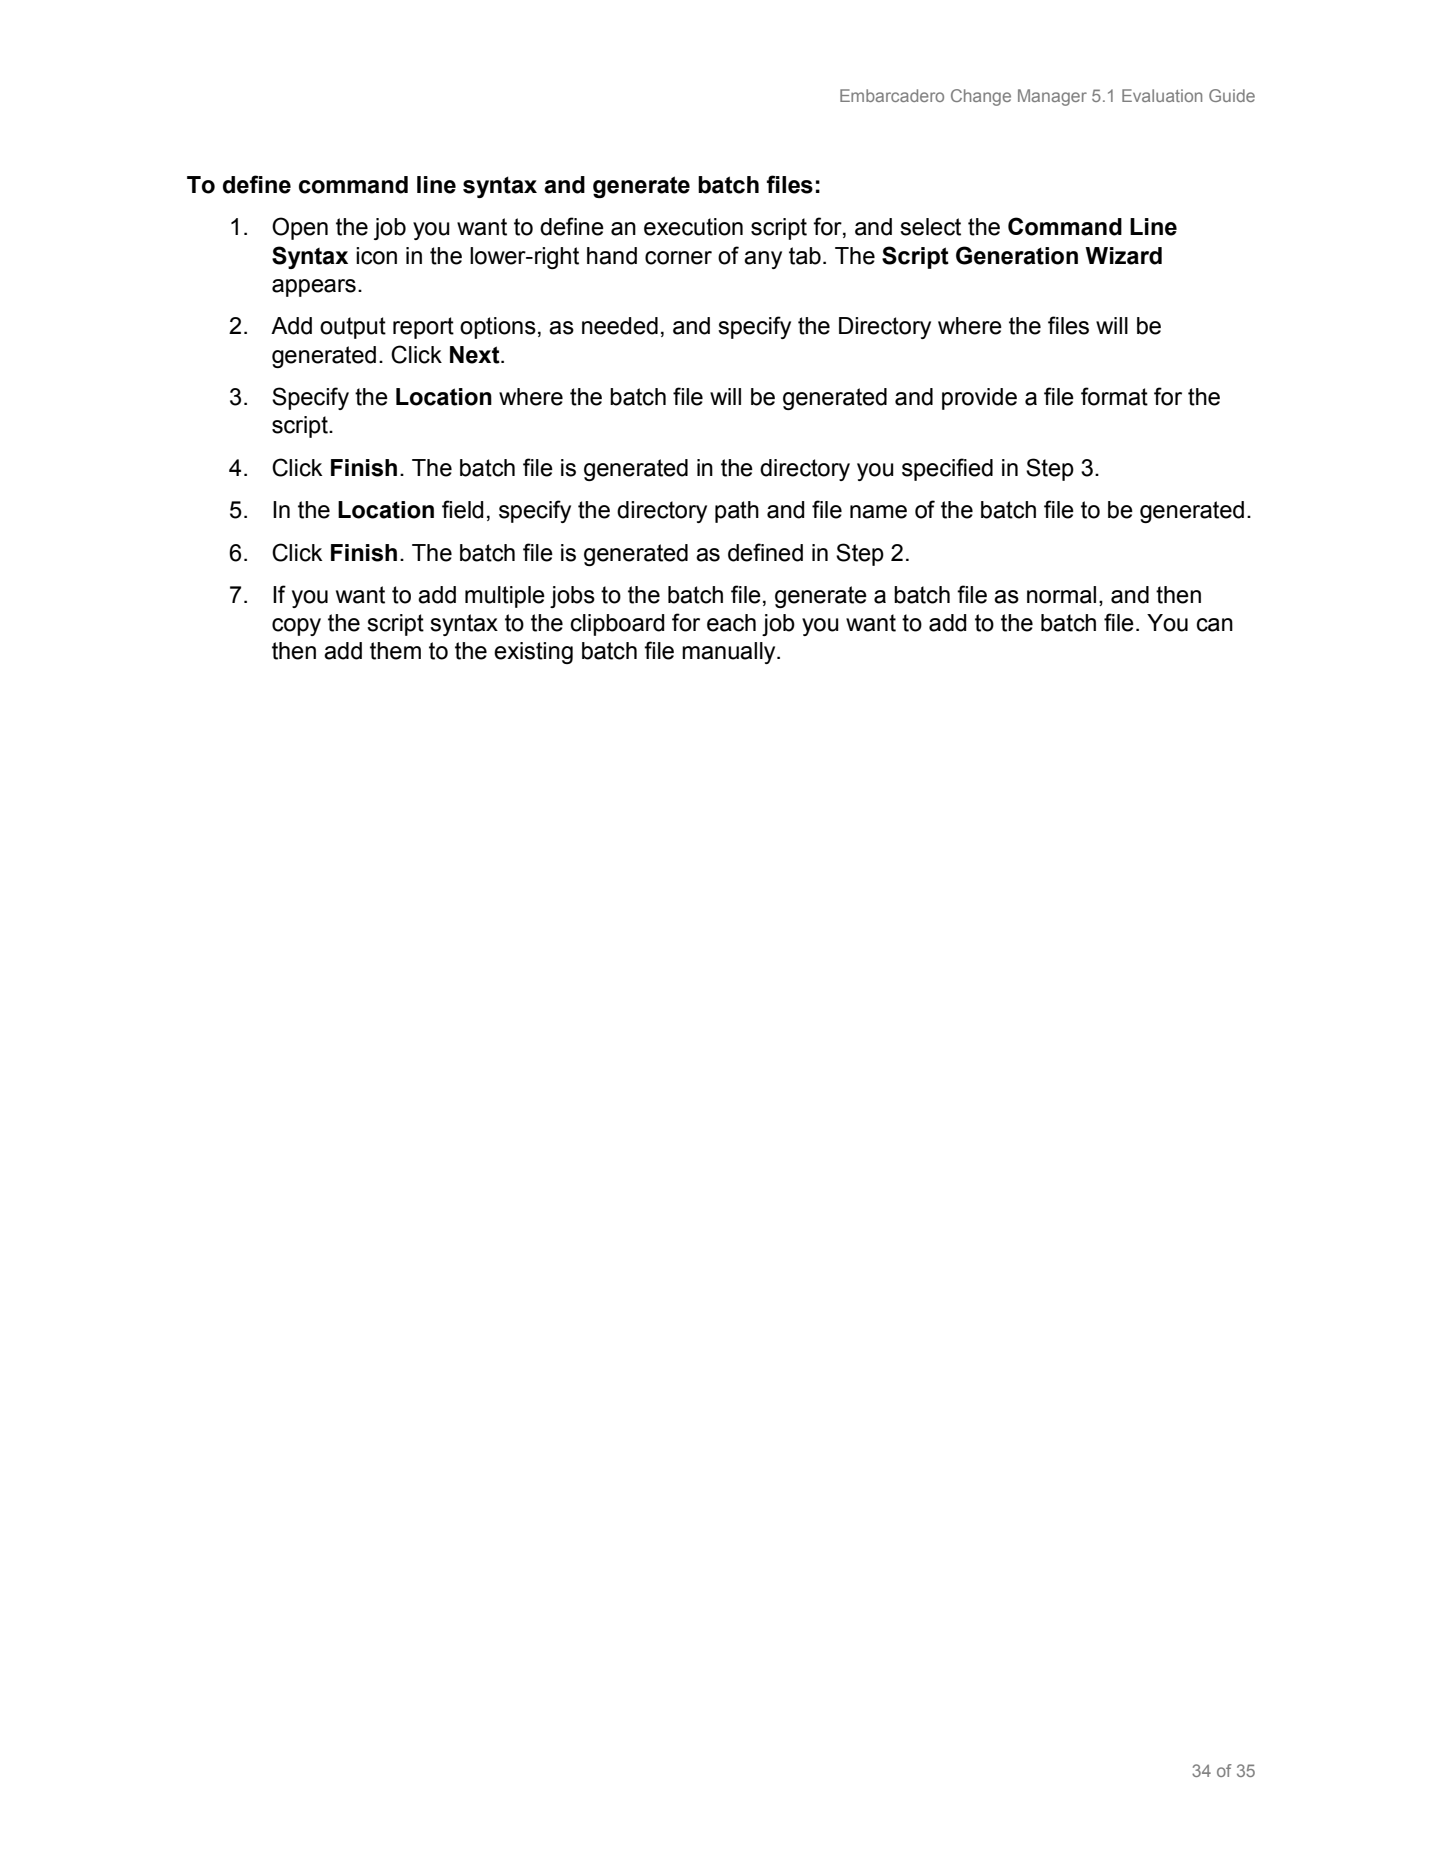 The width and height of the screenshot is (1442, 1866). I want to click on each, so click(731, 623).
